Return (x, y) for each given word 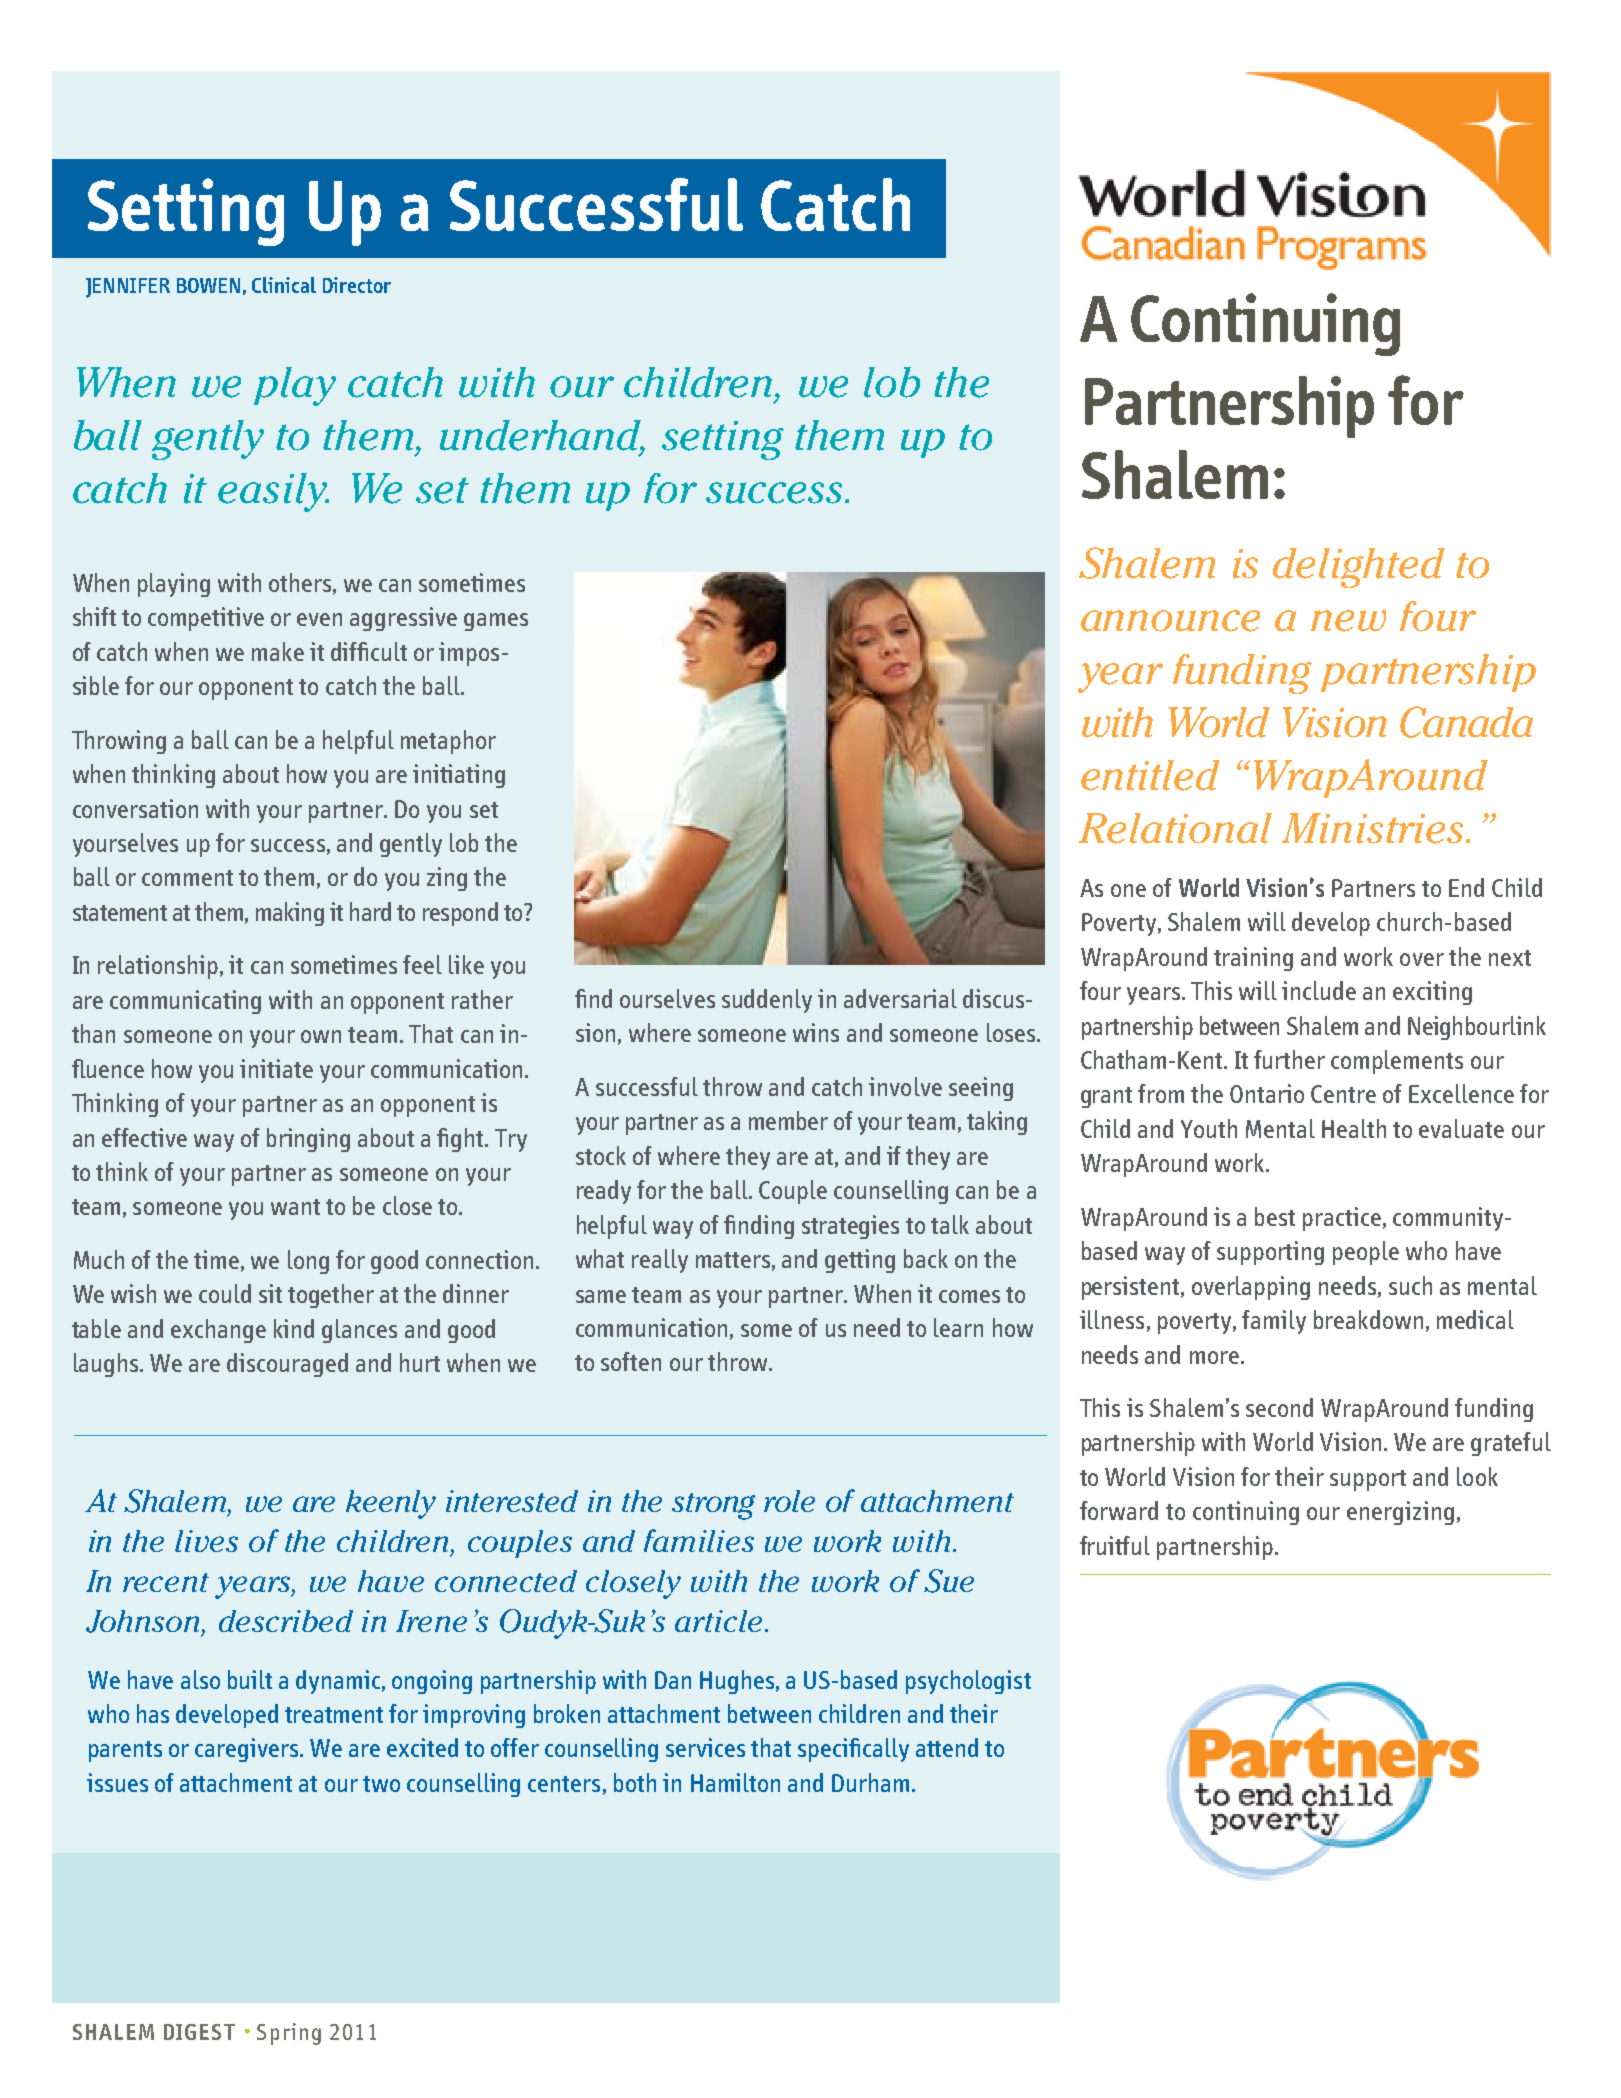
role (789, 1501)
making (290, 914)
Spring (289, 2034)
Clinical (284, 285)
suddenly (767, 1001)
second (1279, 1407)
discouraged (287, 1365)
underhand (542, 436)
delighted (1359, 568)
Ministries (1372, 828)
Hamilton (735, 1782)
